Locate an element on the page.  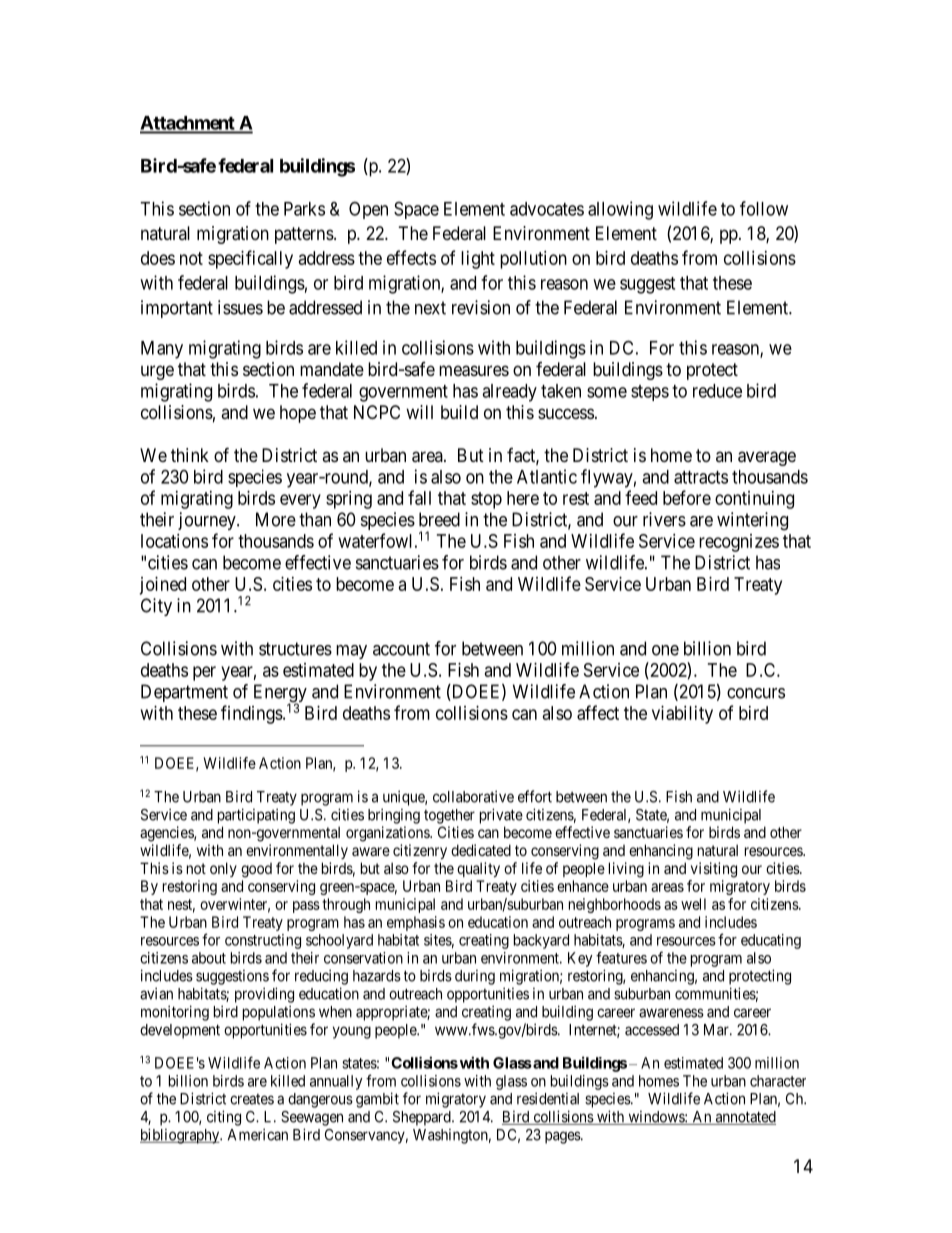
follow is located at coordinates (764, 208).
